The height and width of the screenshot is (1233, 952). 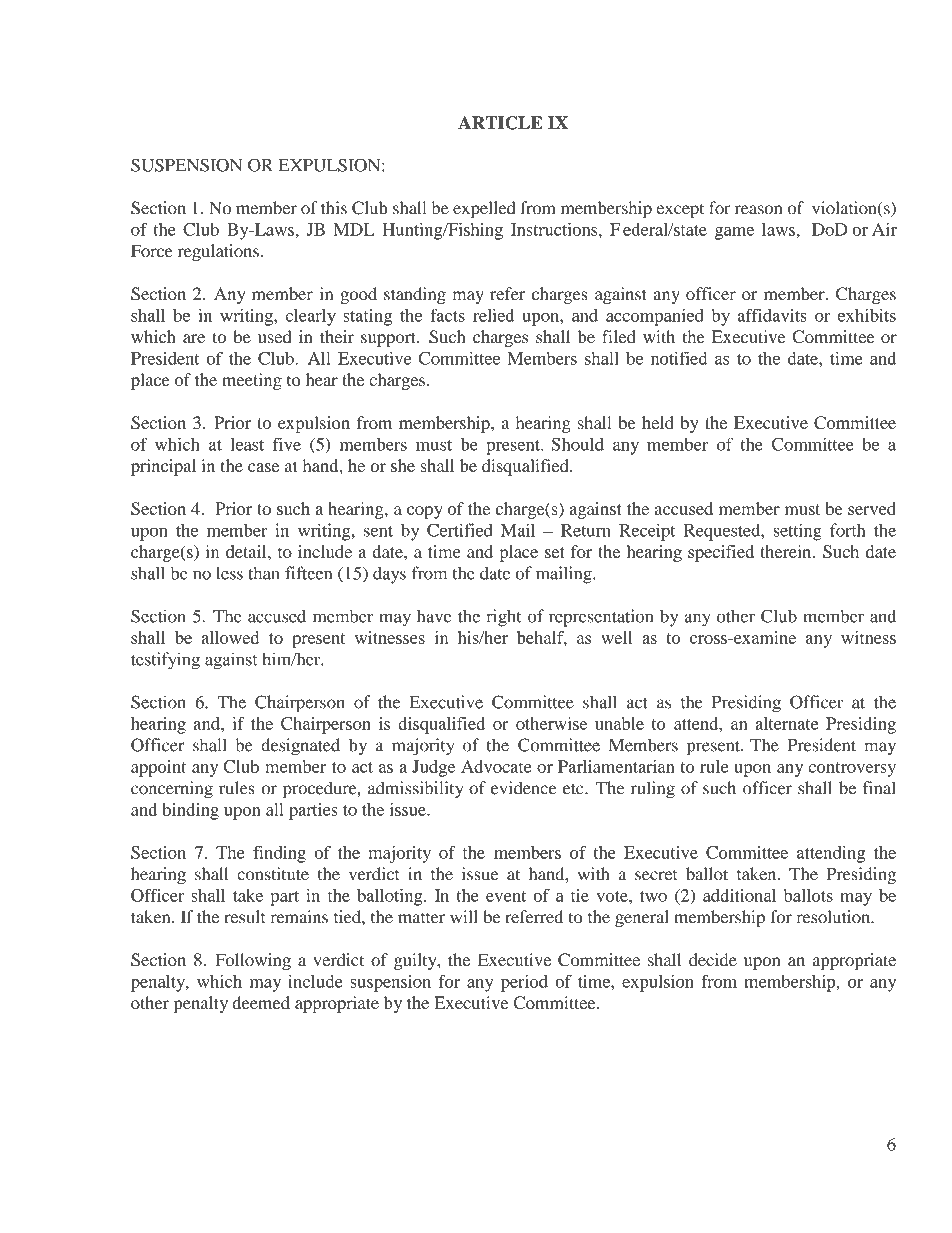 I want to click on least, so click(x=247, y=444).
